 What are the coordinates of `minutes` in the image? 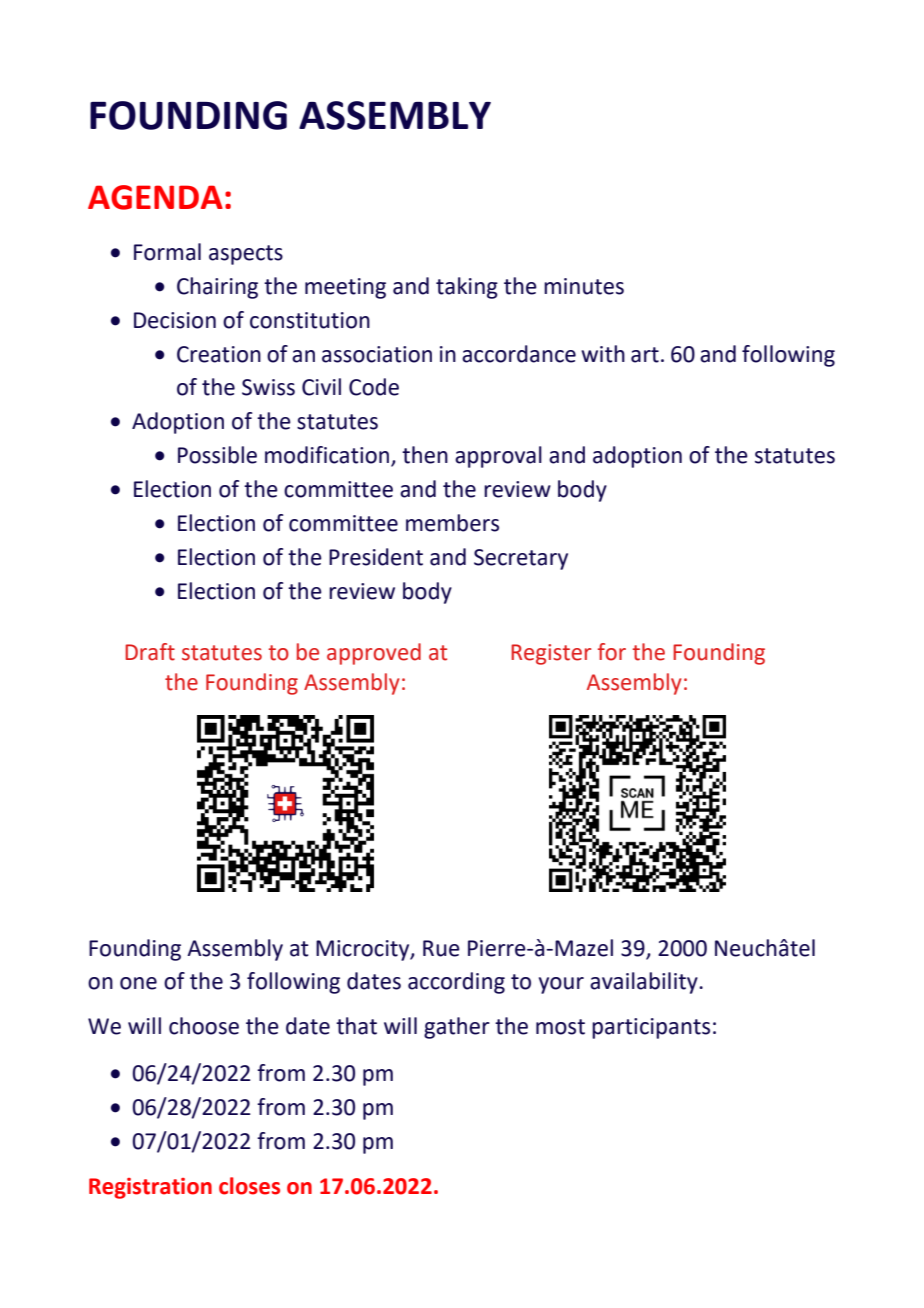 It's located at (584, 286).
